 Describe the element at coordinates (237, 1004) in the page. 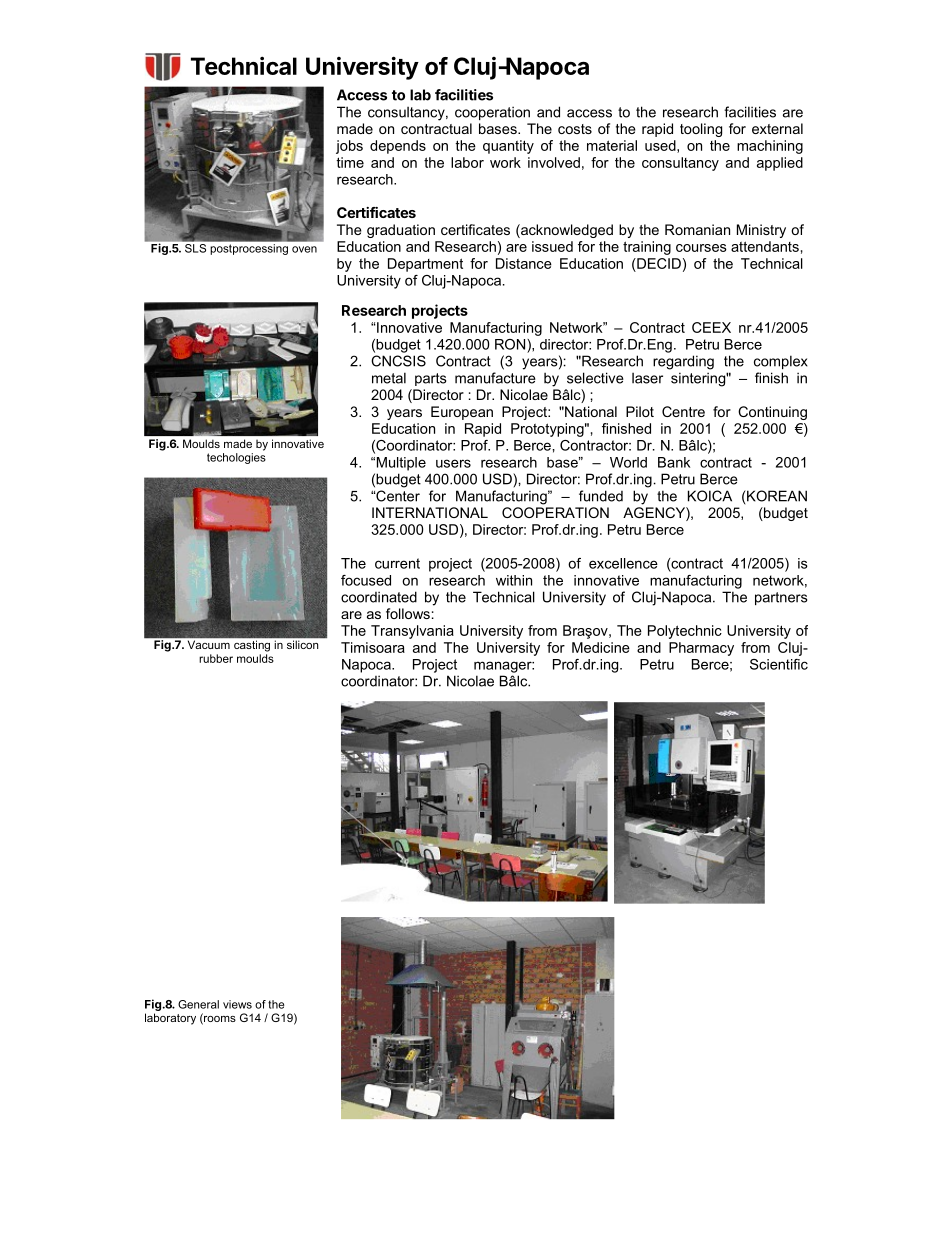

I see `views` at that location.
